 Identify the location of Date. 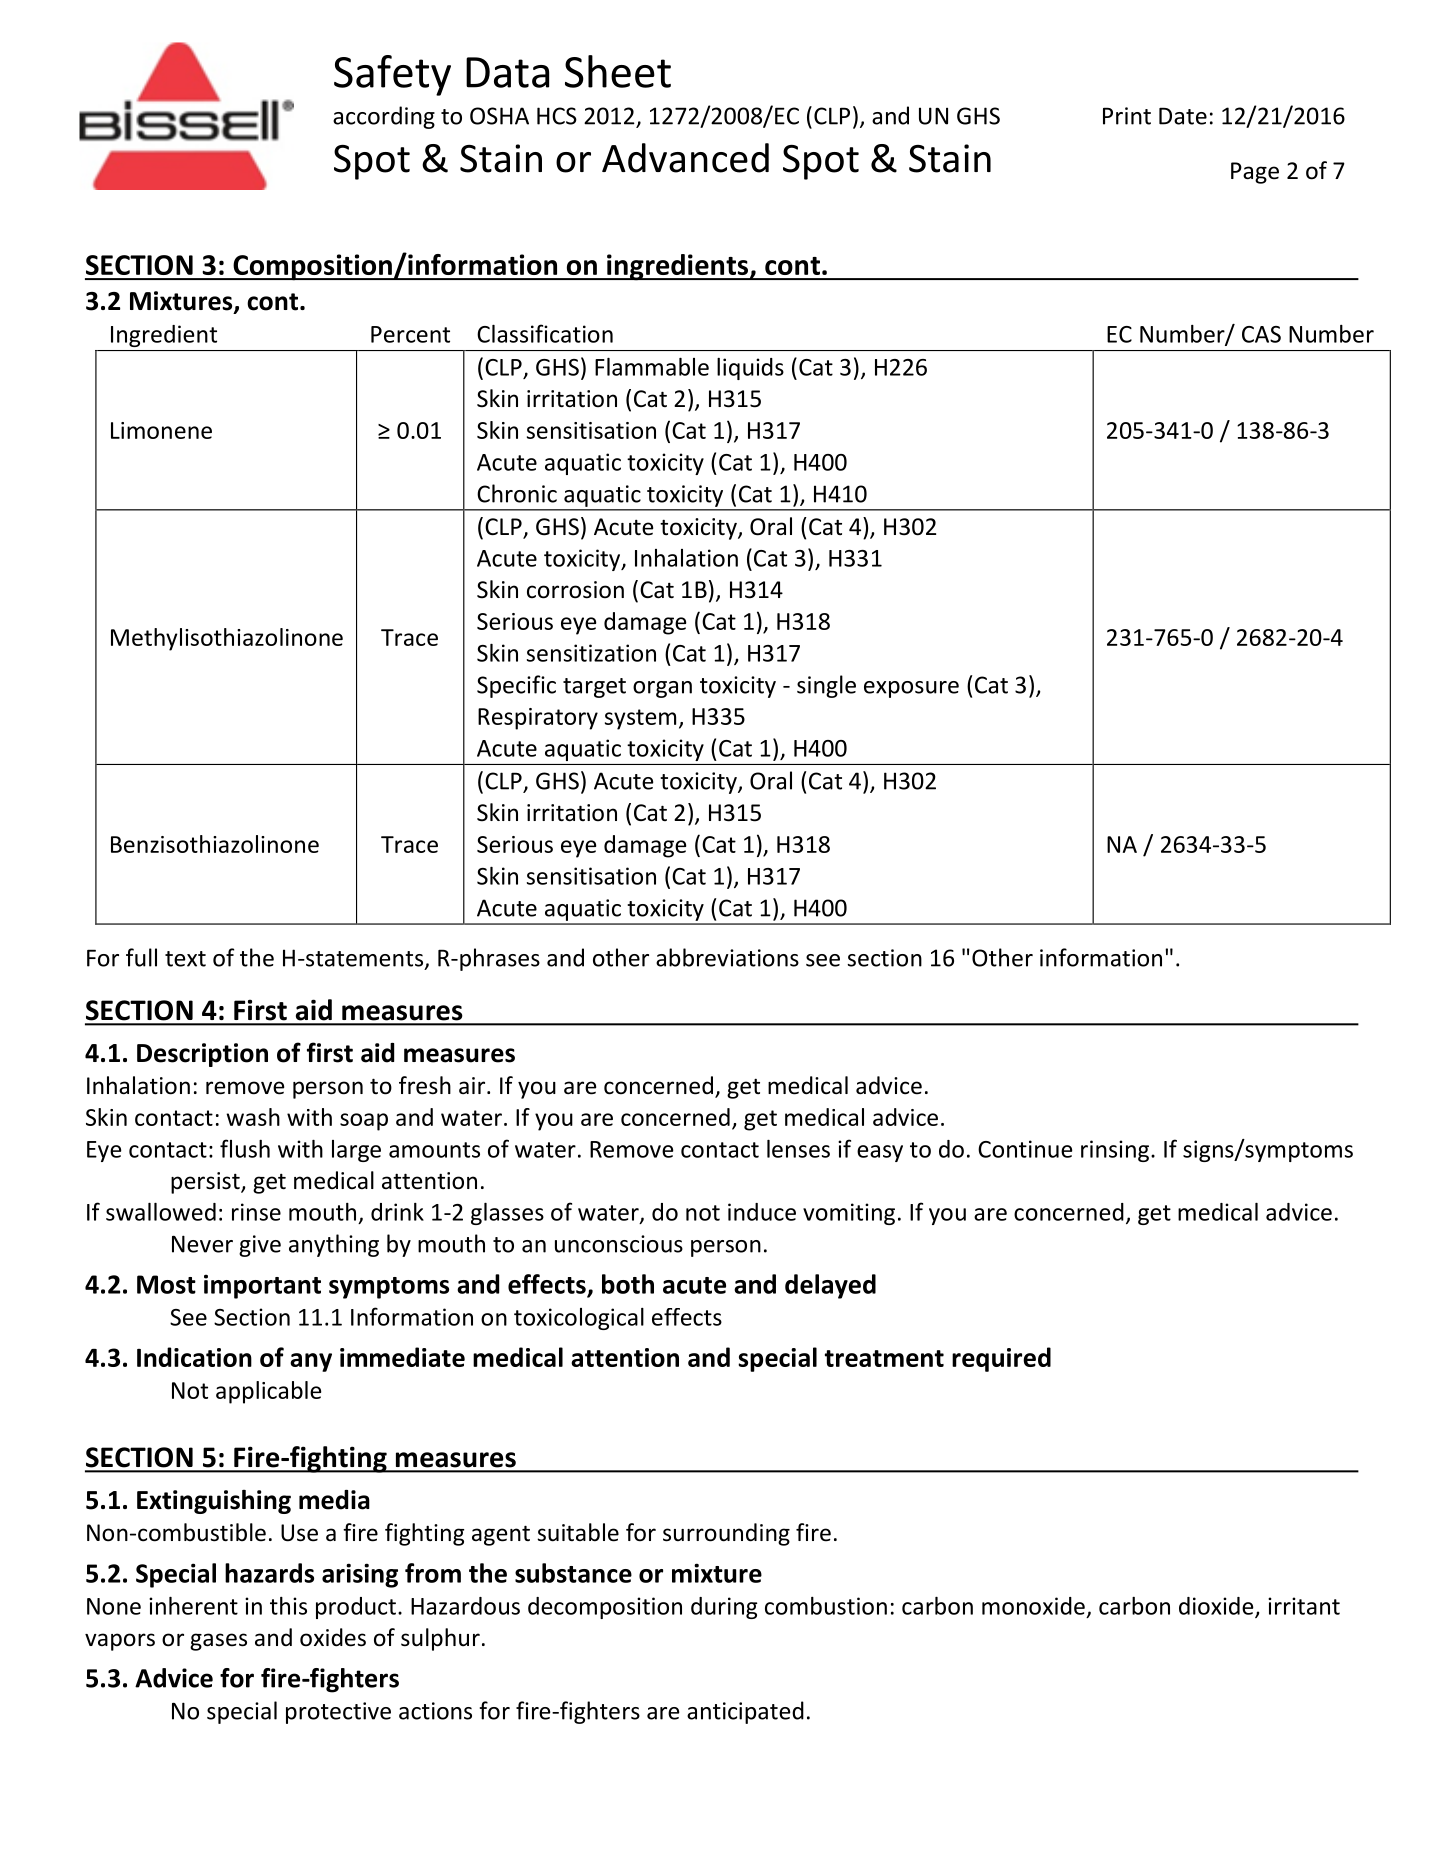
(1183, 116).
